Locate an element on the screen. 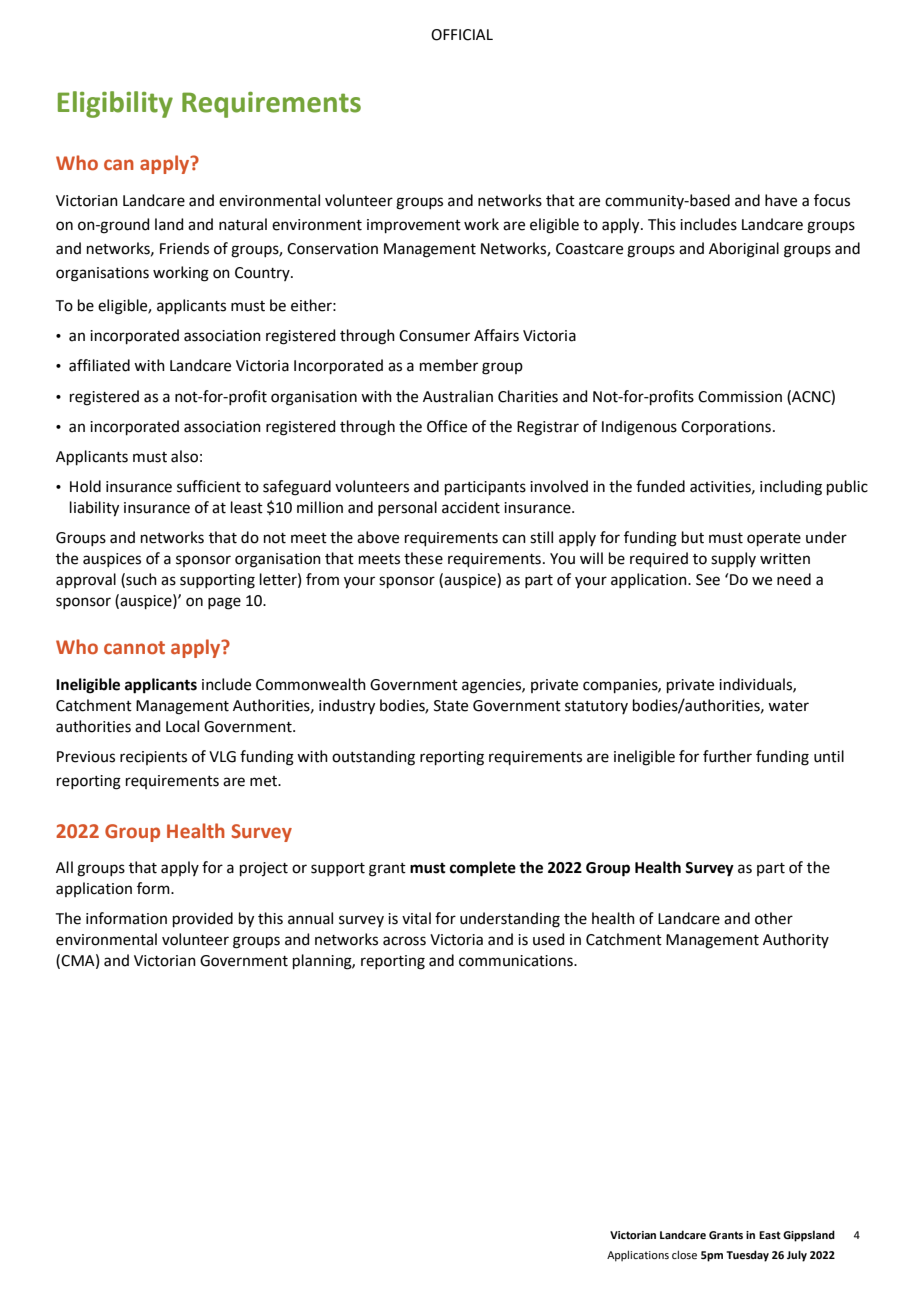  have is located at coordinates (781, 200).
